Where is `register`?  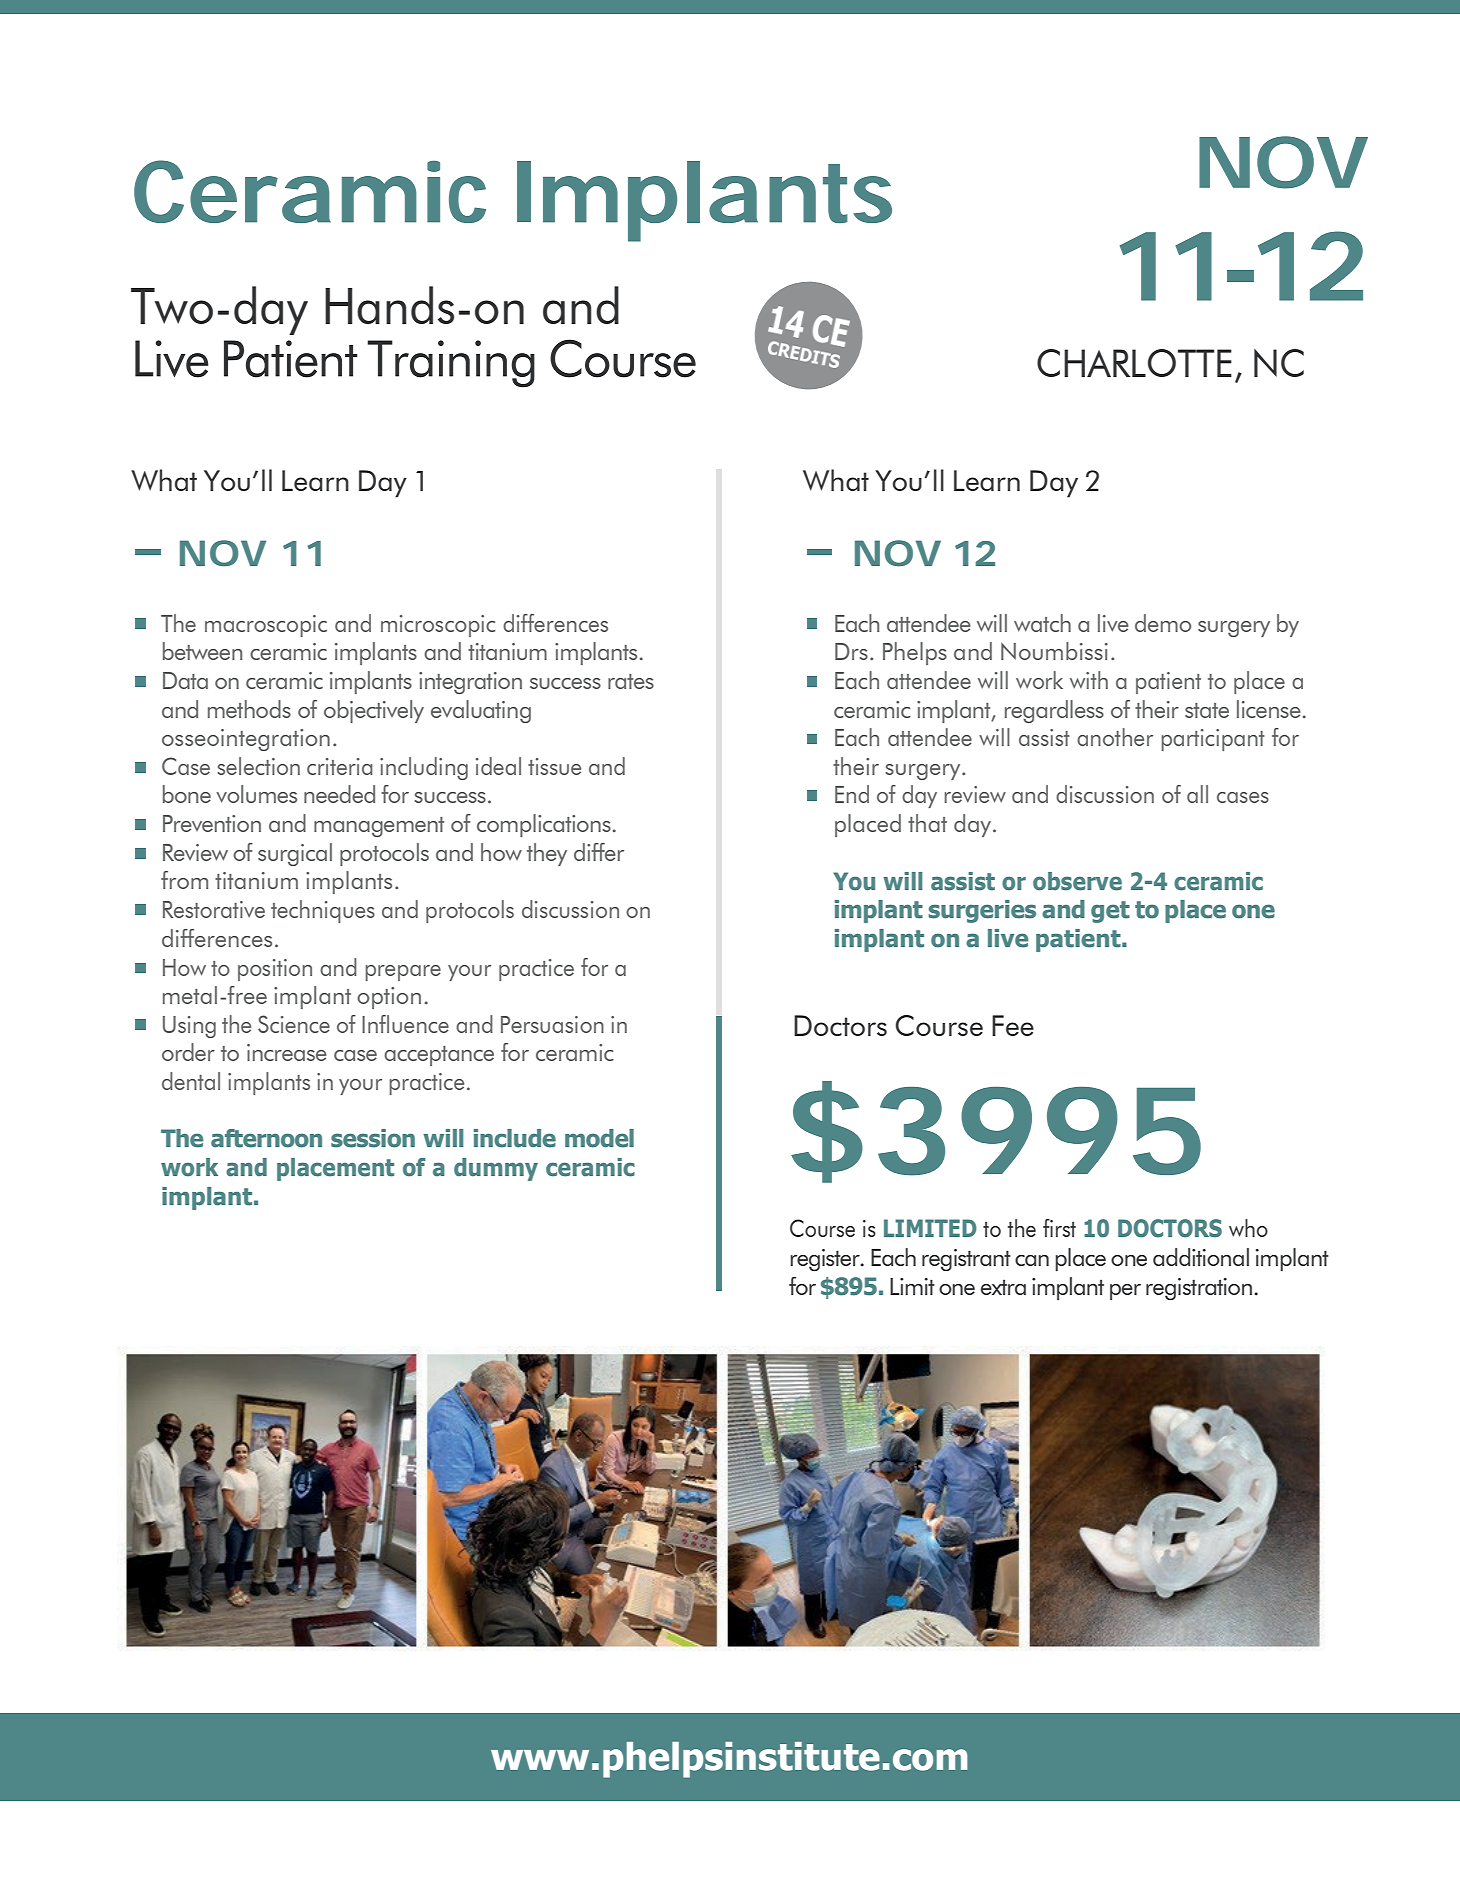
register is located at coordinates (826, 1260).
